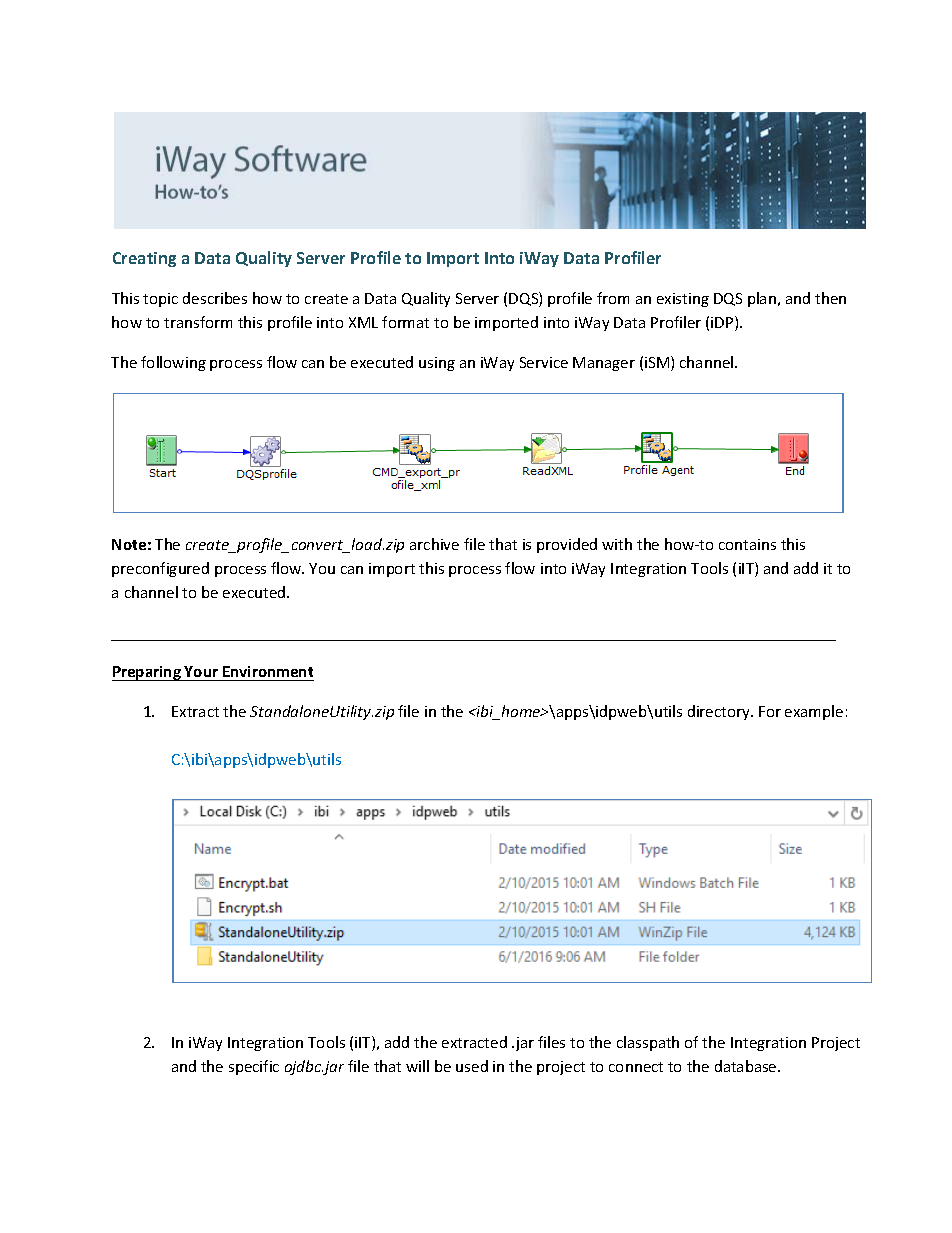 This image has width=952, height=1233. Describe the element at coordinates (814, 712) in the image. I see `example` at that location.
